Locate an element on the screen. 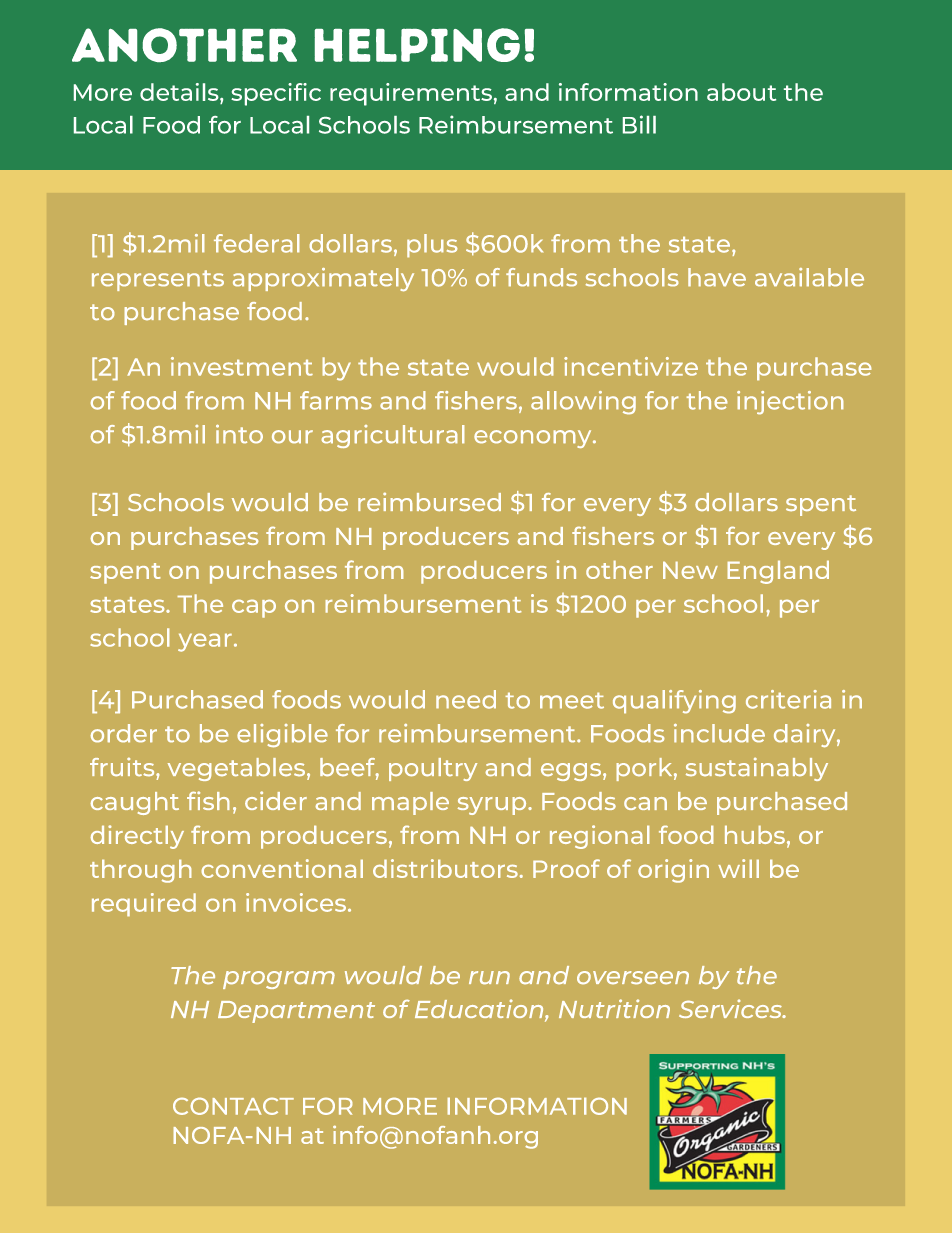 Image resolution: width=952 pixels, height=1233 pixels. into is located at coordinates (239, 434).
